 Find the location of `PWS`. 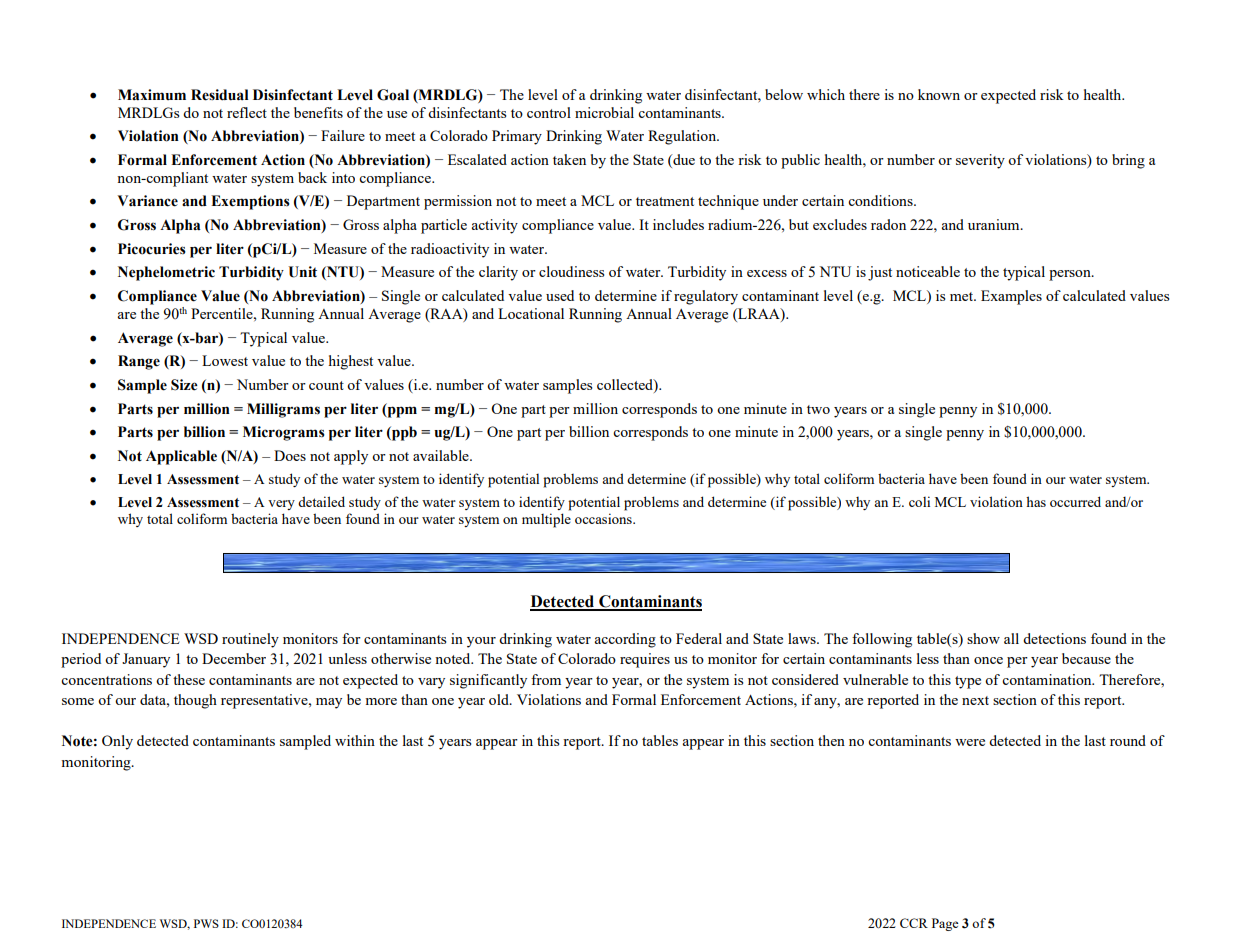

PWS is located at coordinates (206, 923).
